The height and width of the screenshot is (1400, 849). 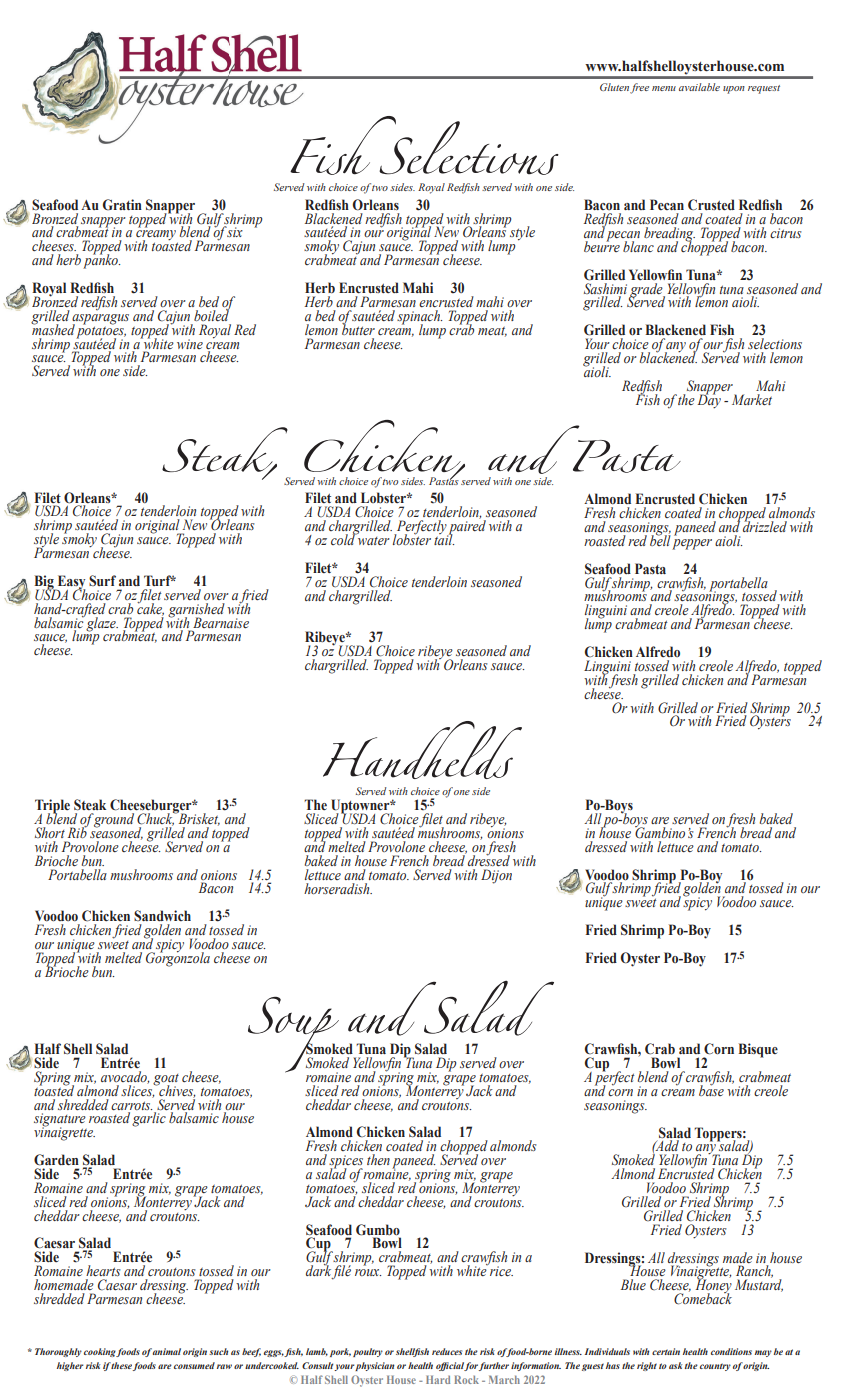 I want to click on Dijon, so click(x=496, y=876).
